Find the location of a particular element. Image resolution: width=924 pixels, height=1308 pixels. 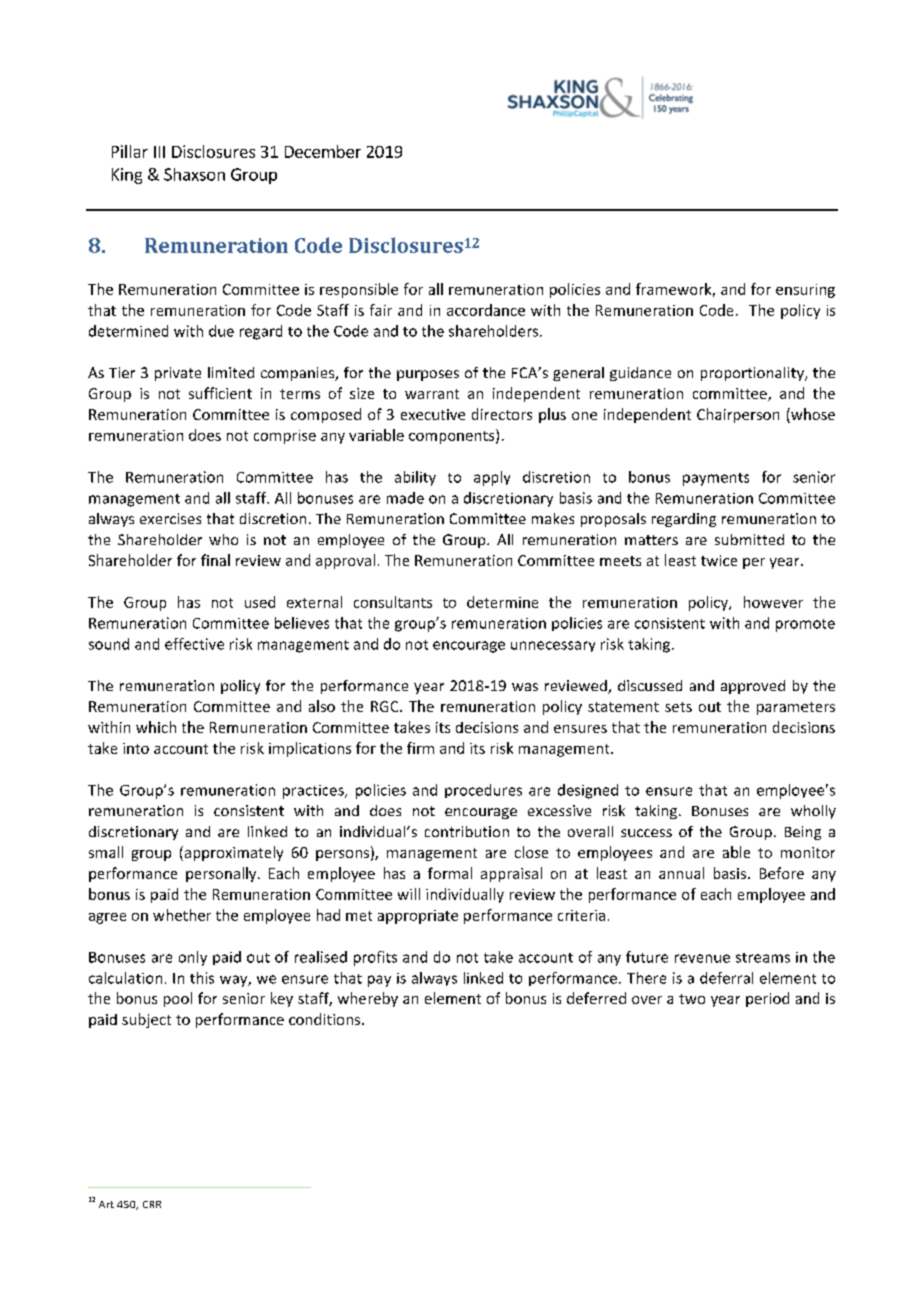

CRR is located at coordinates (152, 1204).
